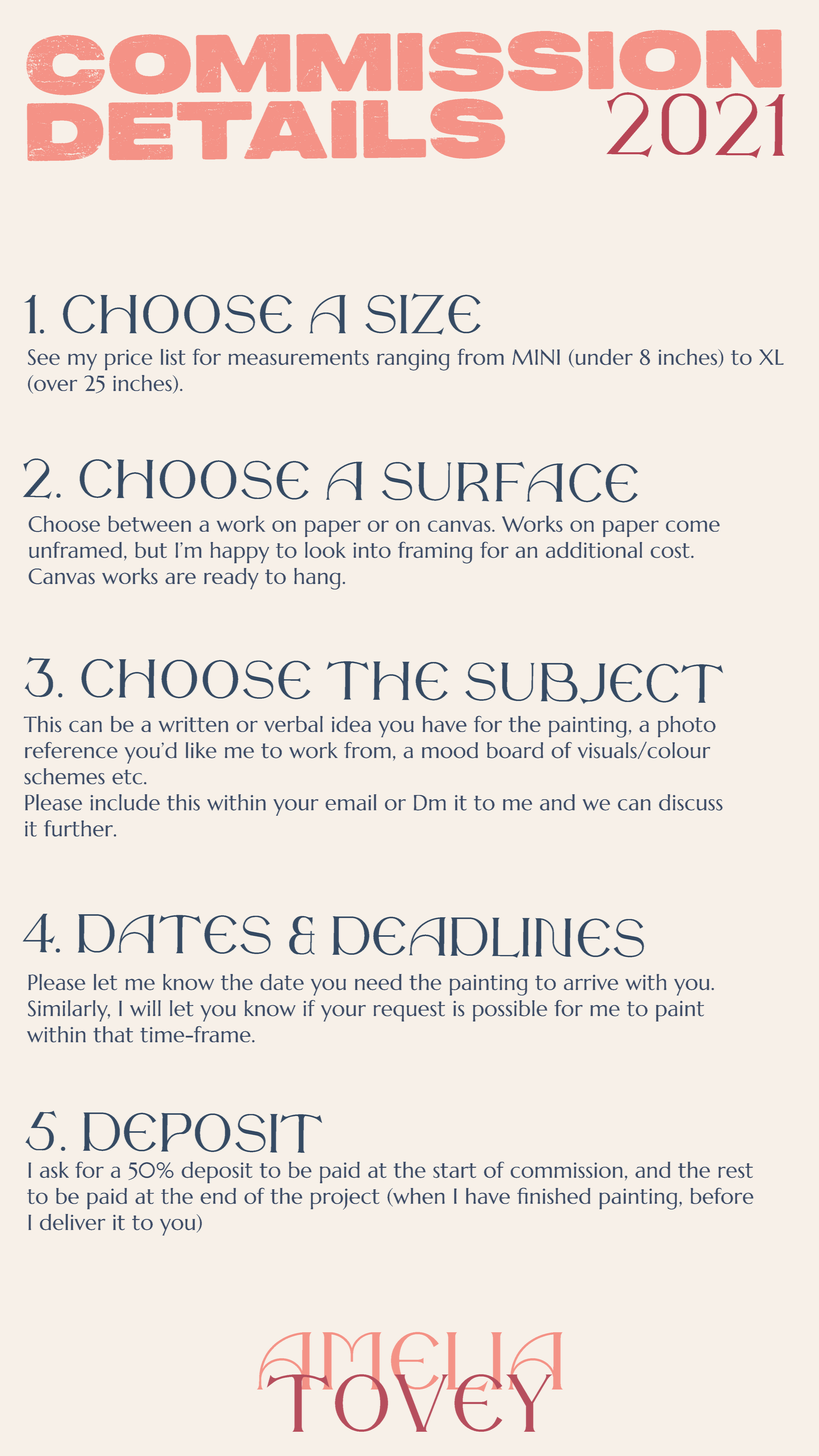  I want to click on into, so click(372, 550).
